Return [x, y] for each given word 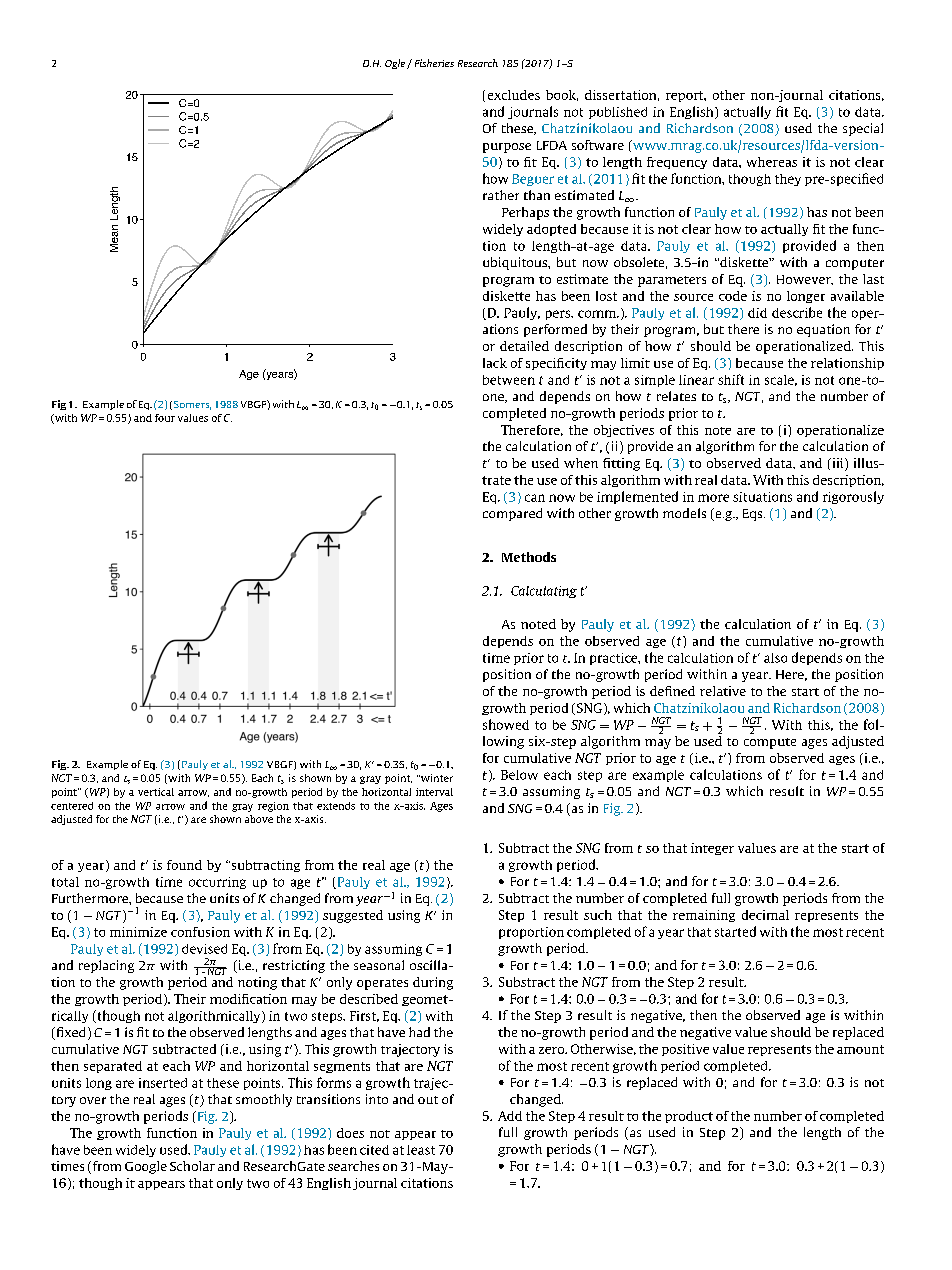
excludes [514, 95]
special [863, 129]
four [165, 418]
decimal [765, 915]
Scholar [192, 1166]
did [757, 313]
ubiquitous [516, 263]
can [535, 498]
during [433, 983]
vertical [156, 792]
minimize [138, 932]
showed [506, 724]
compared [512, 514]
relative [723, 691]
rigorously [853, 497]
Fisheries [434, 63]
